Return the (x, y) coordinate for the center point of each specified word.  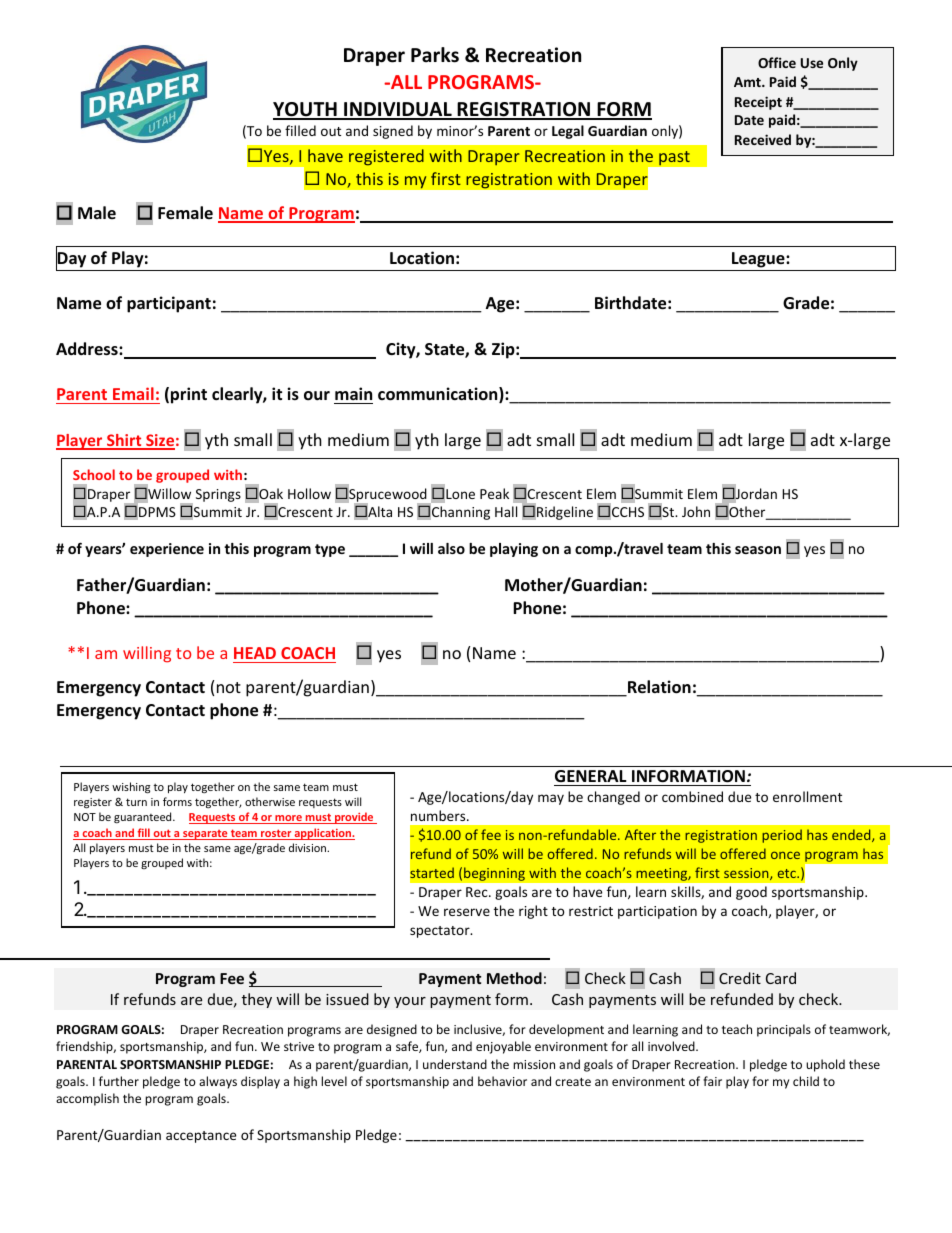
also (451, 548)
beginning (494, 874)
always (218, 1082)
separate (205, 835)
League (759, 260)
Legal (568, 132)
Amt (748, 82)
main (353, 393)
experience (167, 550)
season (758, 550)
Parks (435, 55)
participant (169, 304)
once (785, 855)
